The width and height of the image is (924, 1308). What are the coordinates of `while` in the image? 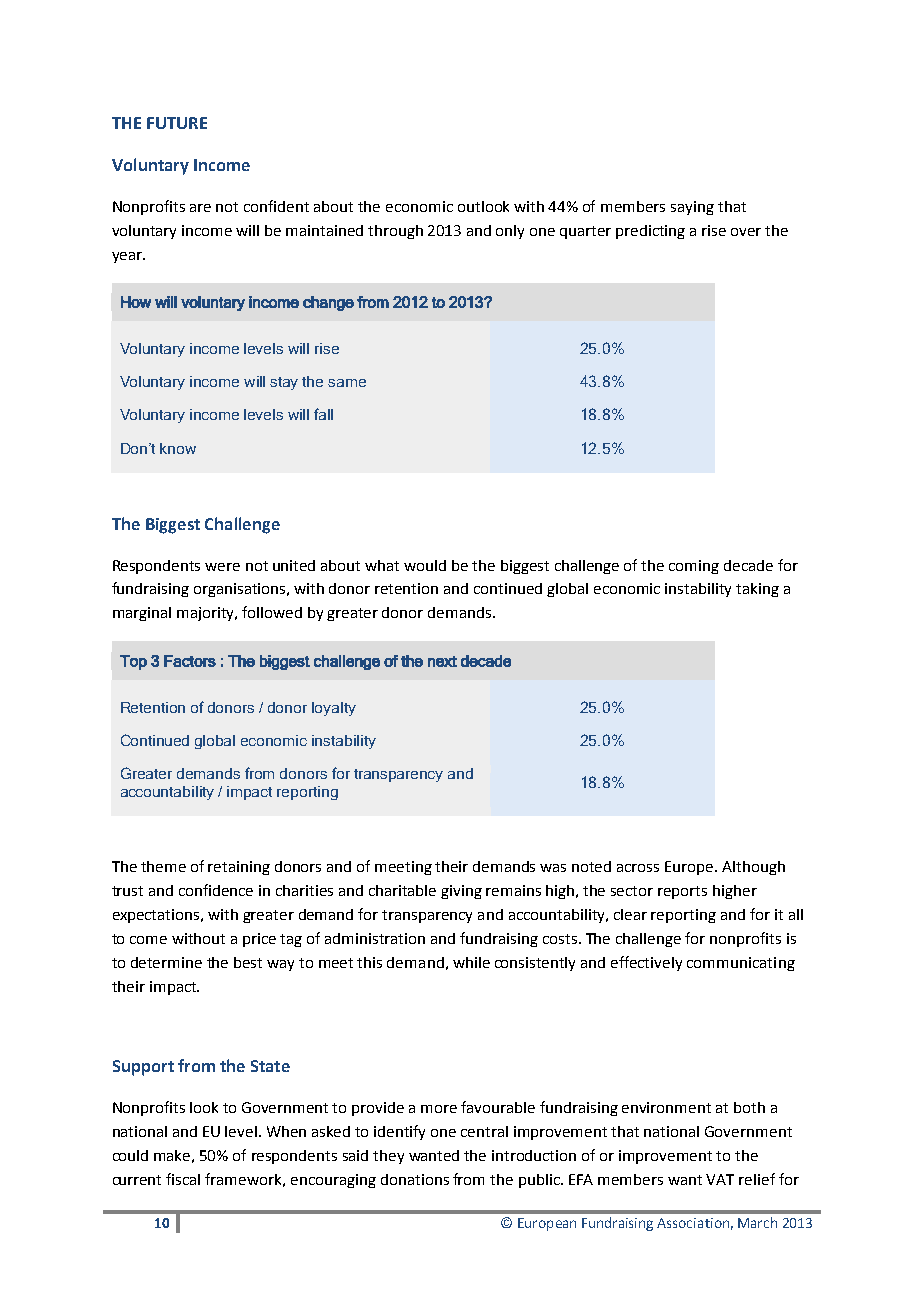 It's located at (471, 962).
